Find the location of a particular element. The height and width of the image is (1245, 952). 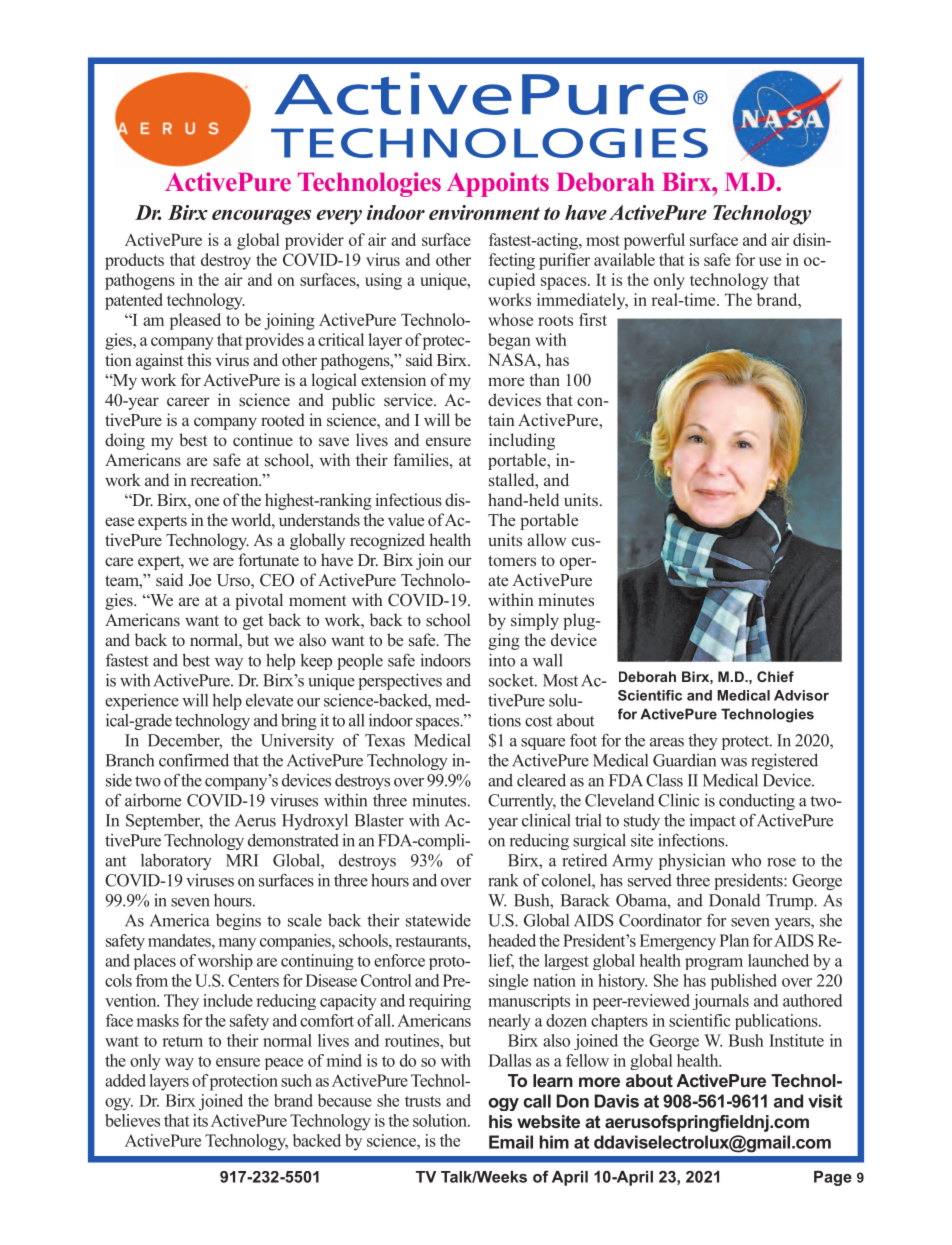

into is located at coordinates (502, 660).
